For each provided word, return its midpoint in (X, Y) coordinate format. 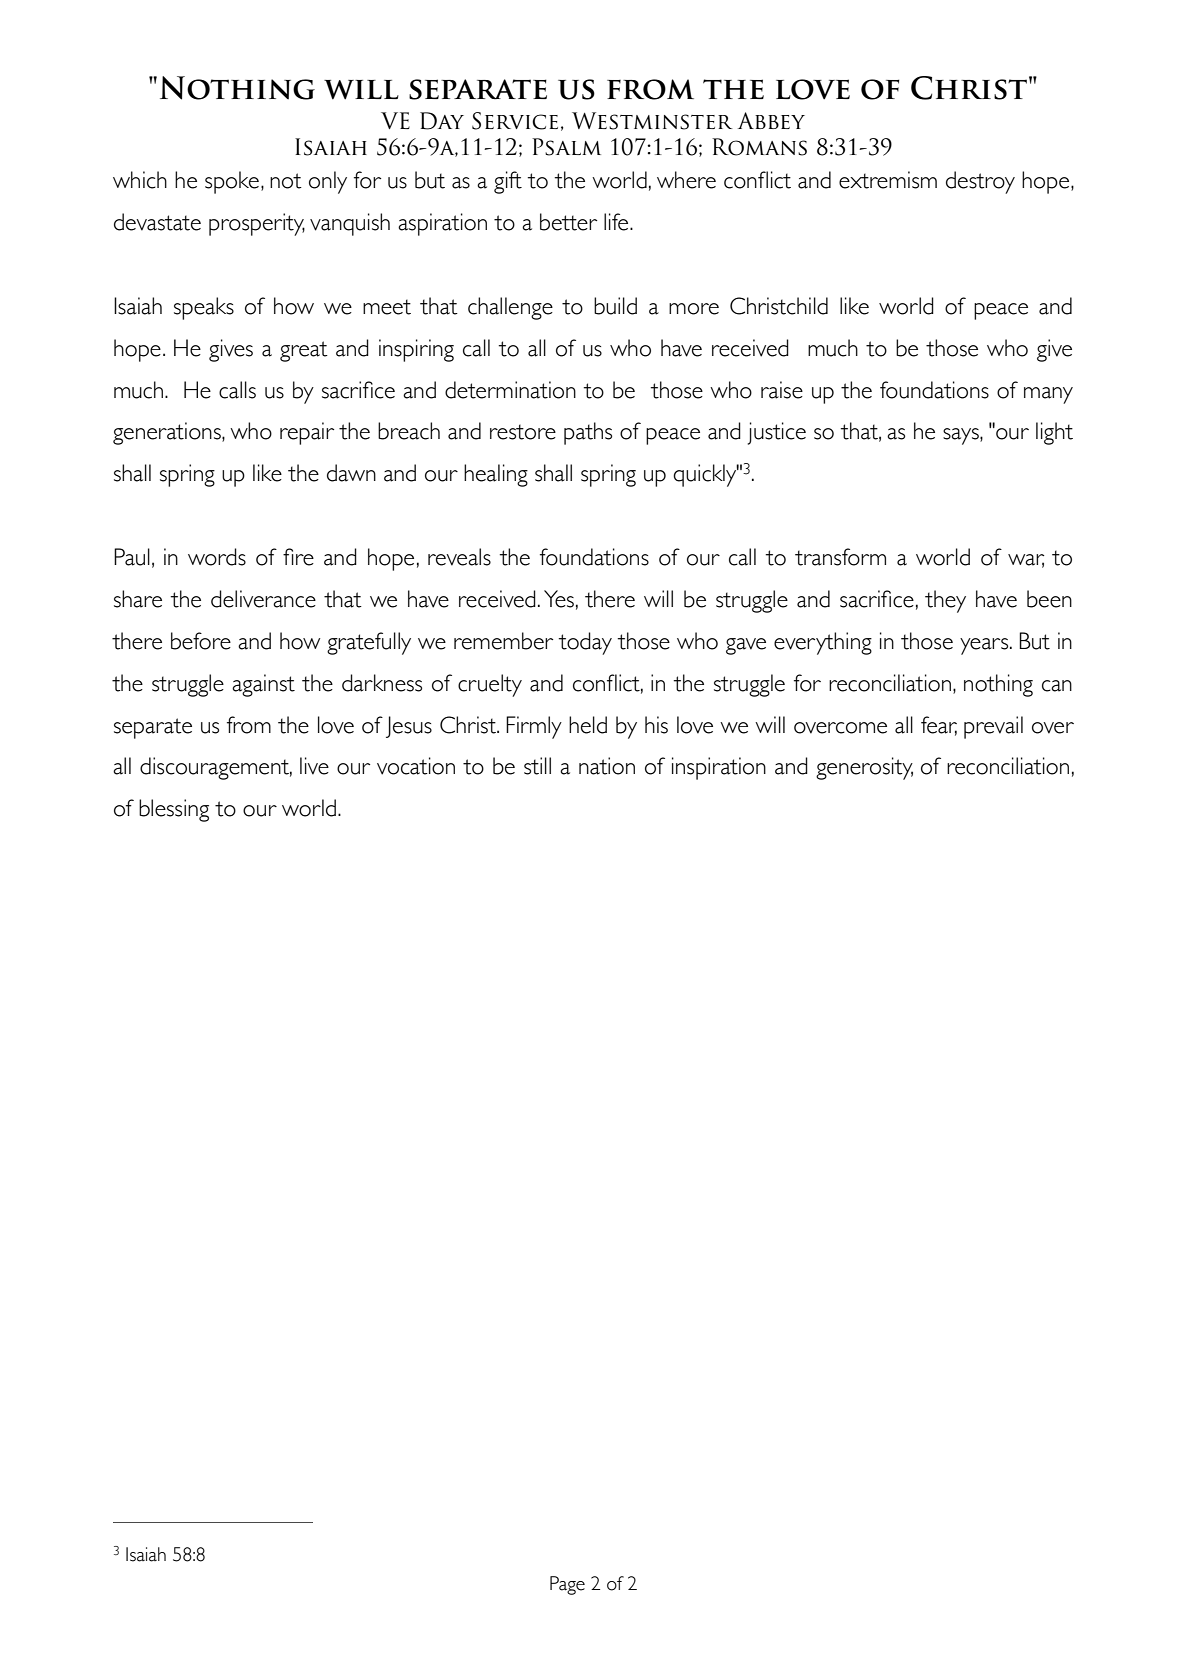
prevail (993, 727)
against (263, 685)
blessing (174, 810)
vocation (416, 766)
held (588, 725)
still (537, 766)
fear (939, 725)
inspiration (719, 768)
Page (567, 1585)
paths (588, 433)
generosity (864, 768)
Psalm (566, 147)
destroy (980, 182)
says (962, 436)
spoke (232, 182)
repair (307, 433)
